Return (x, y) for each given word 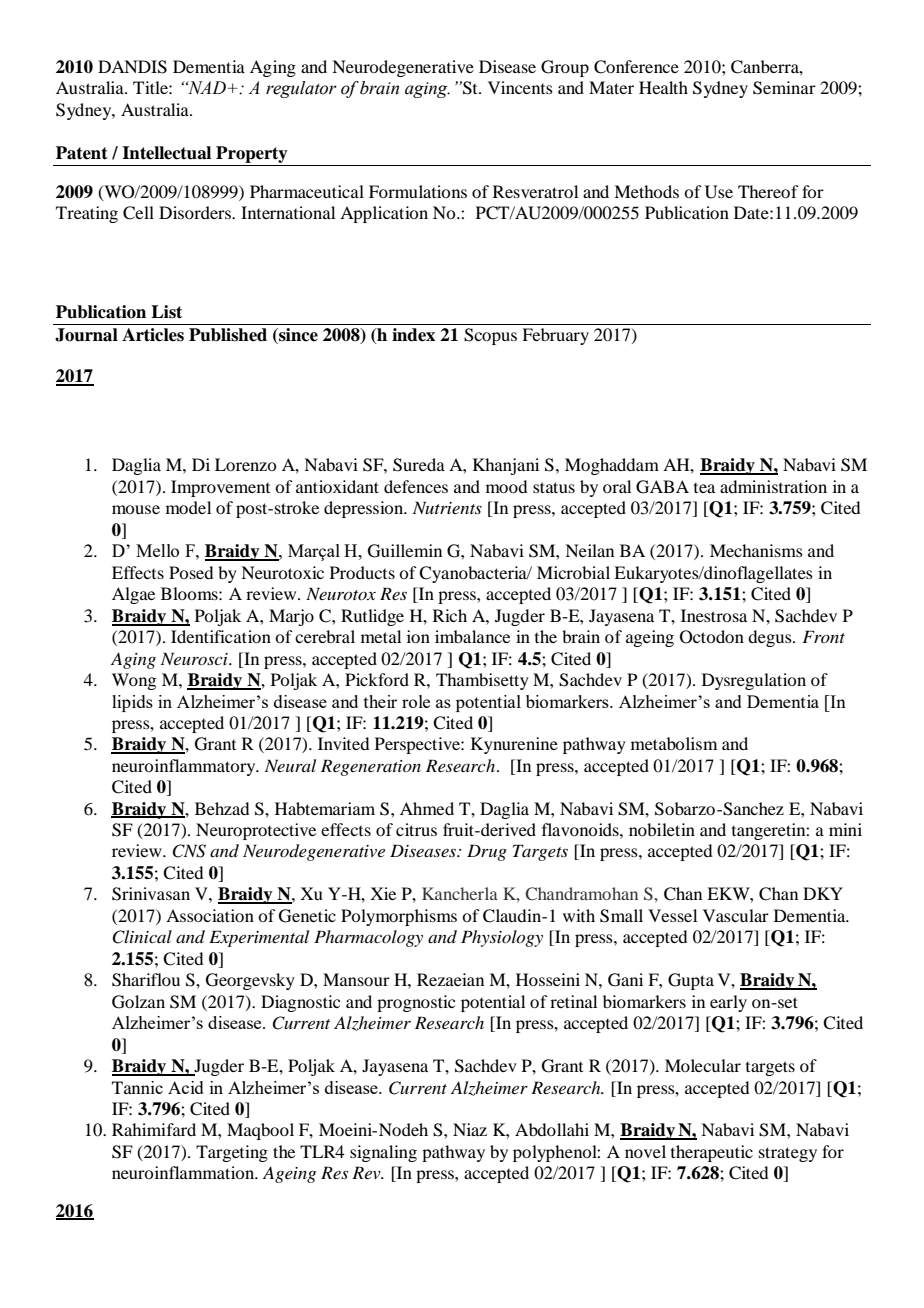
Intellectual (166, 153)
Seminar (784, 88)
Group (565, 68)
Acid (186, 1087)
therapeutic (712, 1153)
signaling (383, 1153)
